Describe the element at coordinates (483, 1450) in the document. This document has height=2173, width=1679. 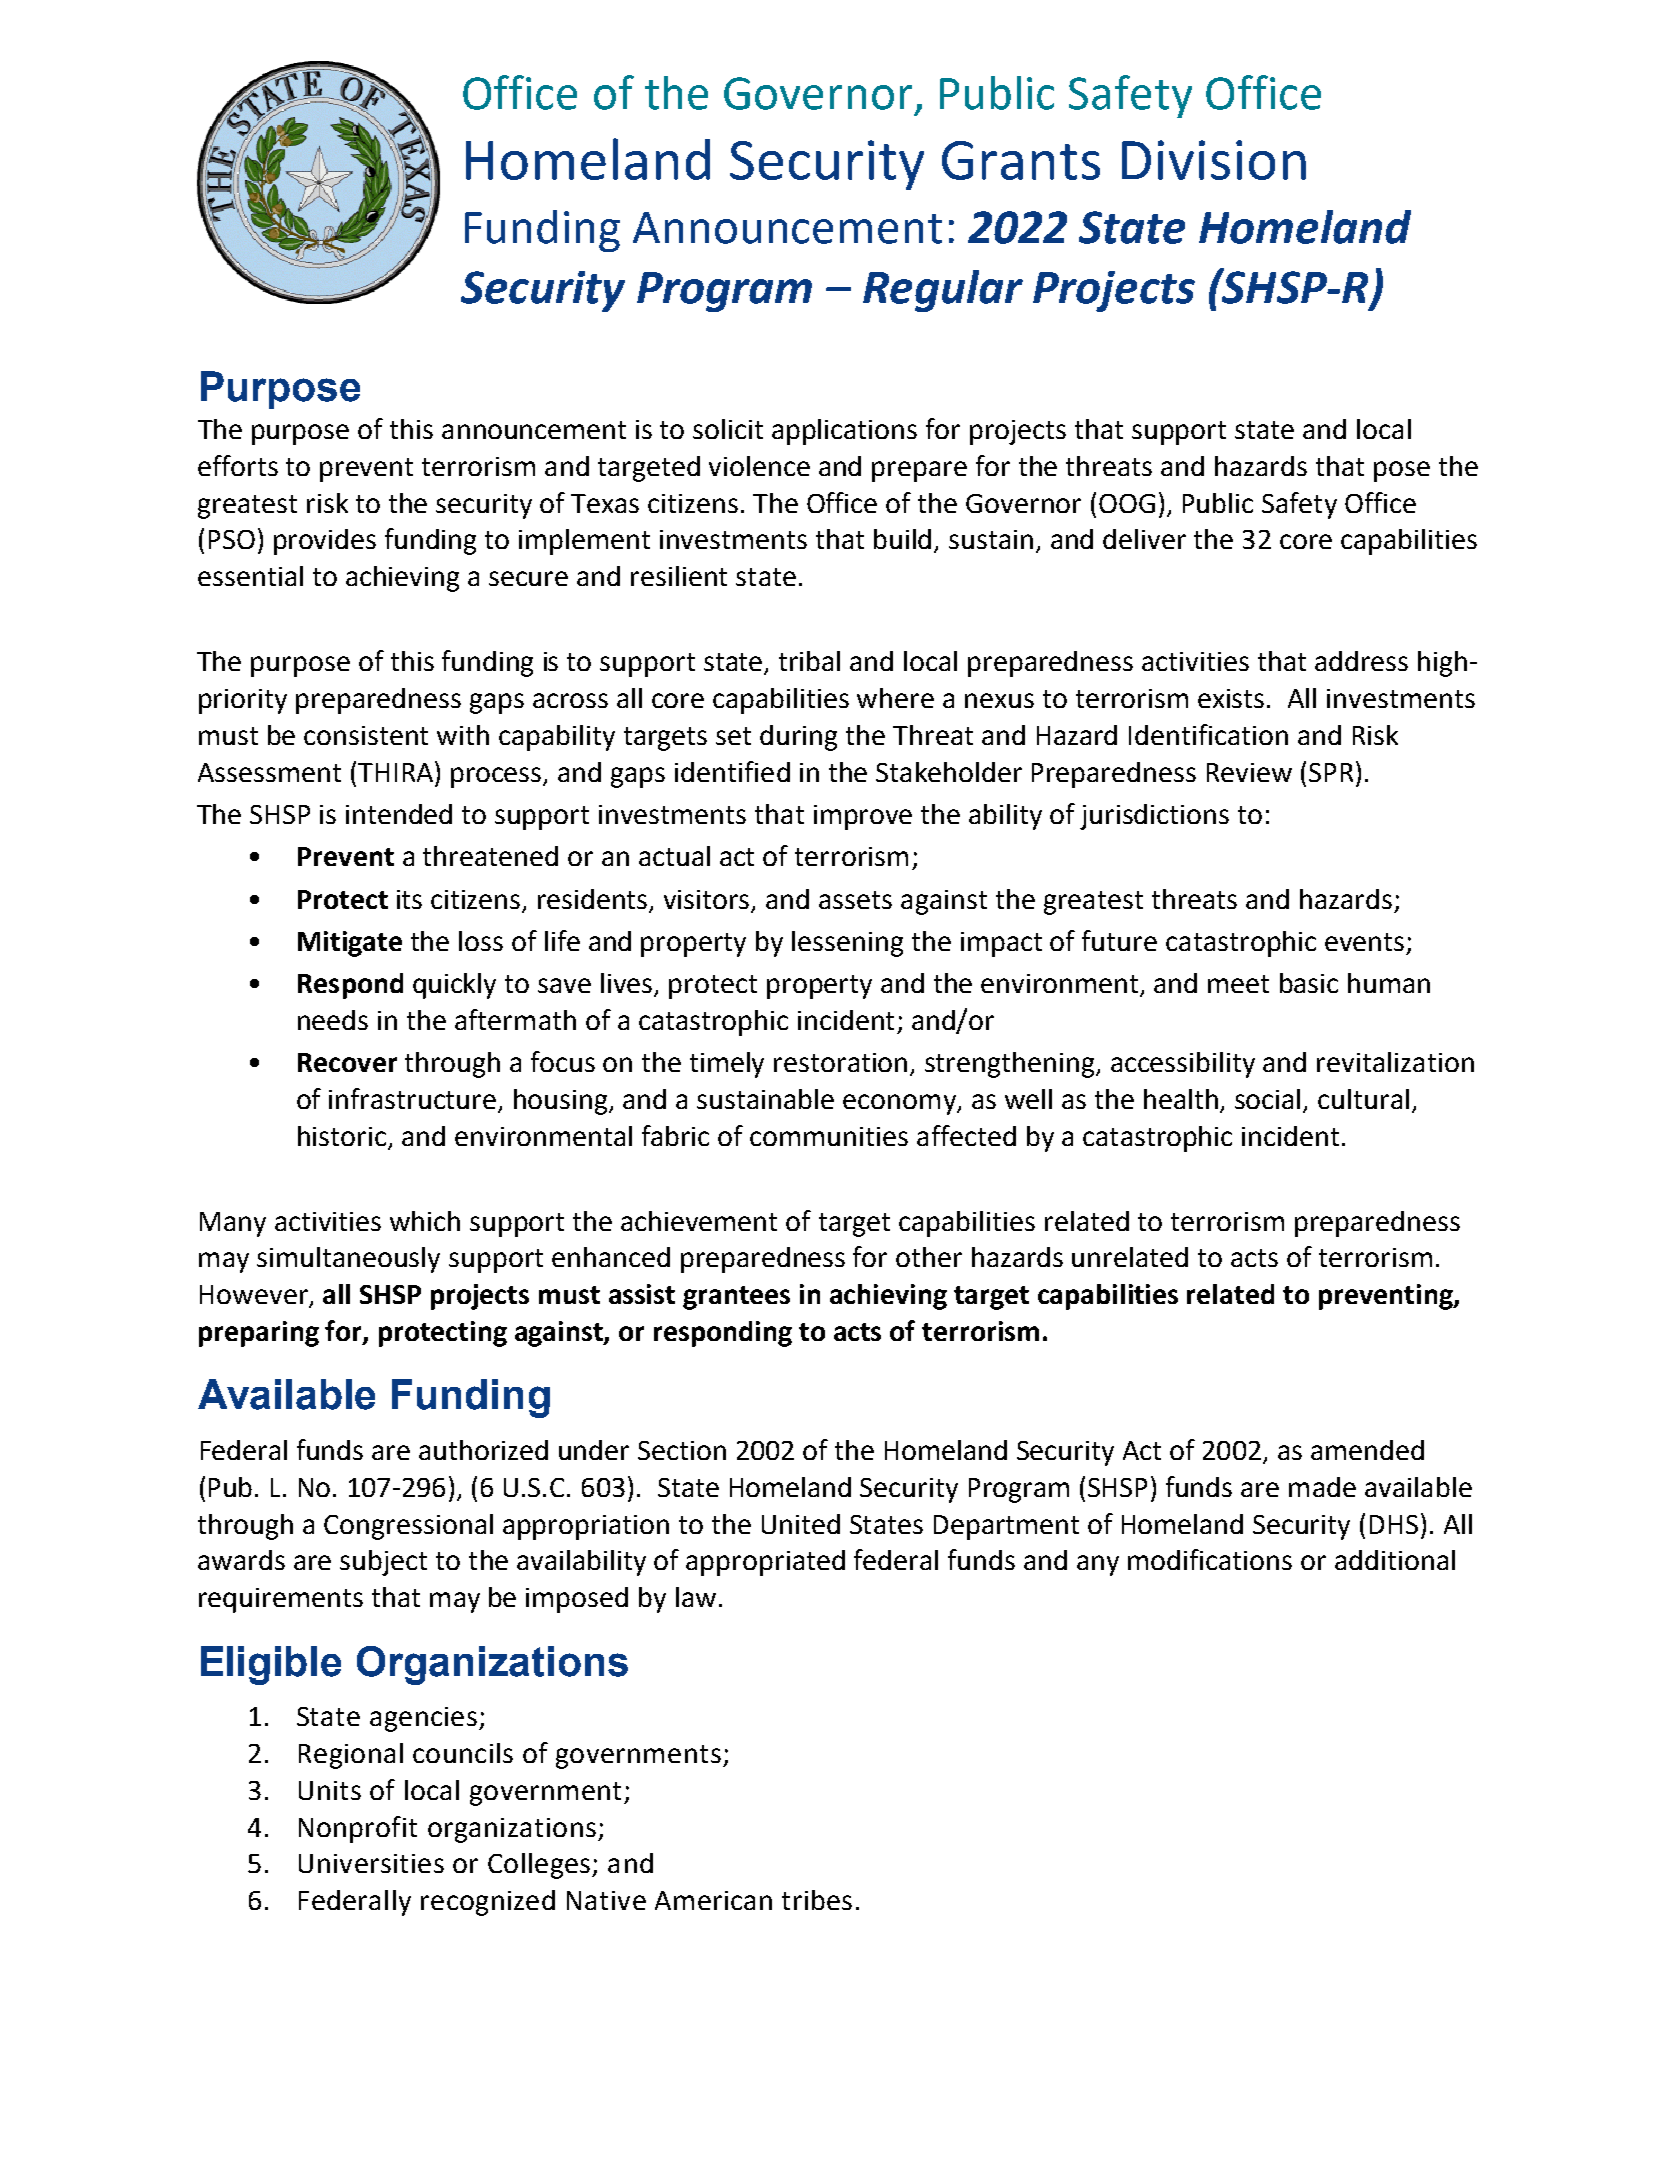
I see `authorized` at that location.
